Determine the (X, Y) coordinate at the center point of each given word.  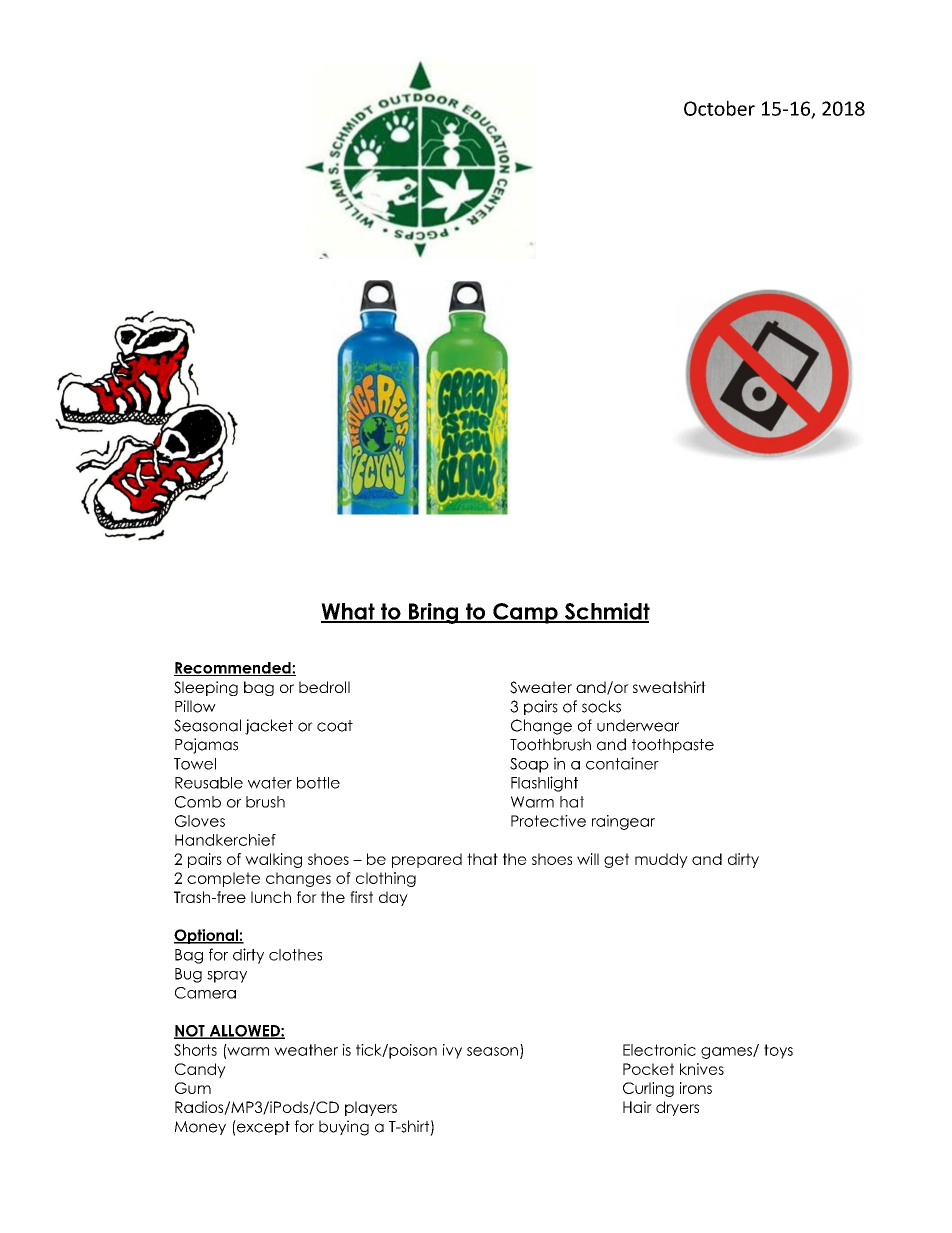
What (349, 612)
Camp (525, 613)
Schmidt (606, 612)
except (262, 1127)
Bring (434, 613)
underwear (638, 725)
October (719, 108)
